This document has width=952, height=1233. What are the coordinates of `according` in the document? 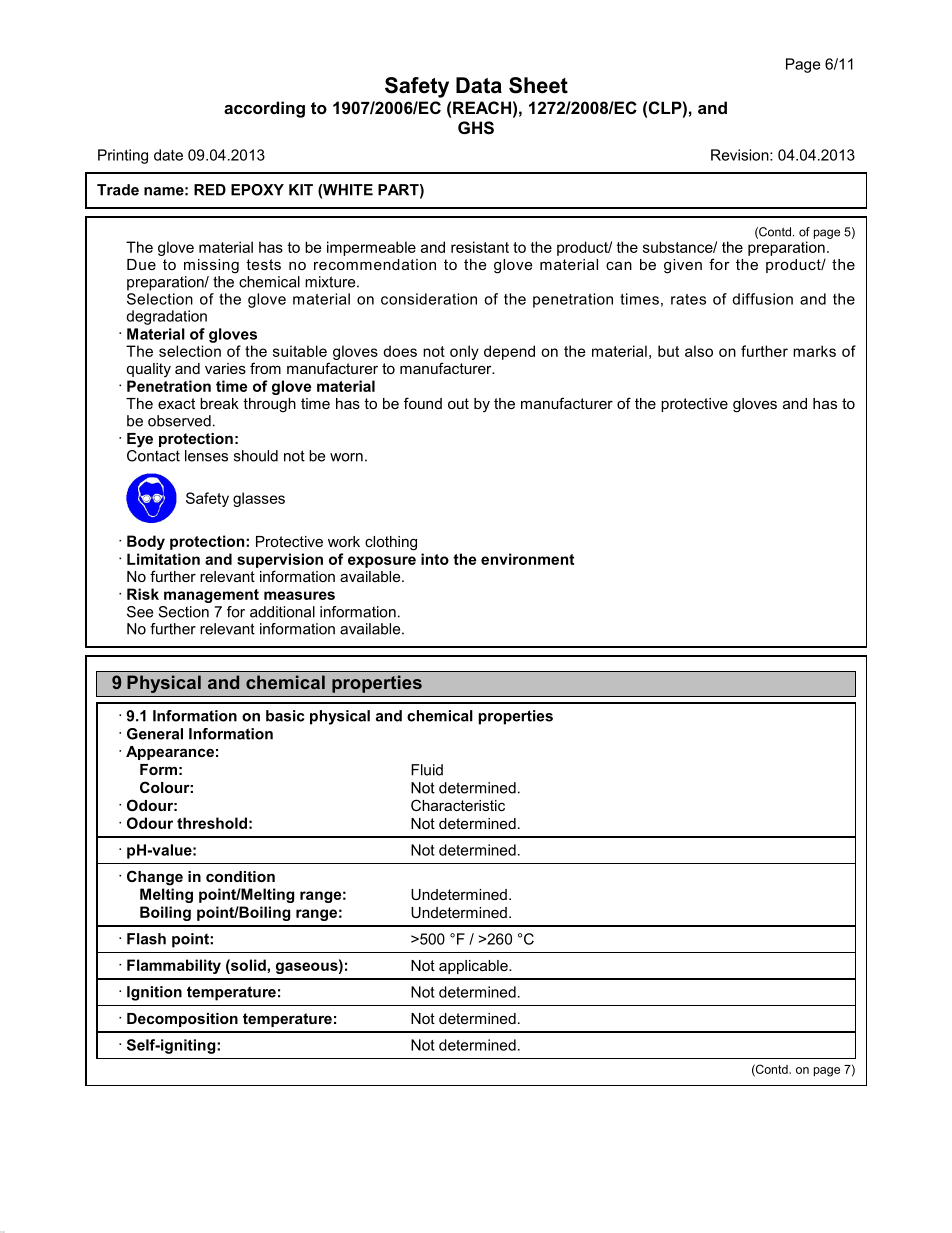 It's located at (264, 109).
